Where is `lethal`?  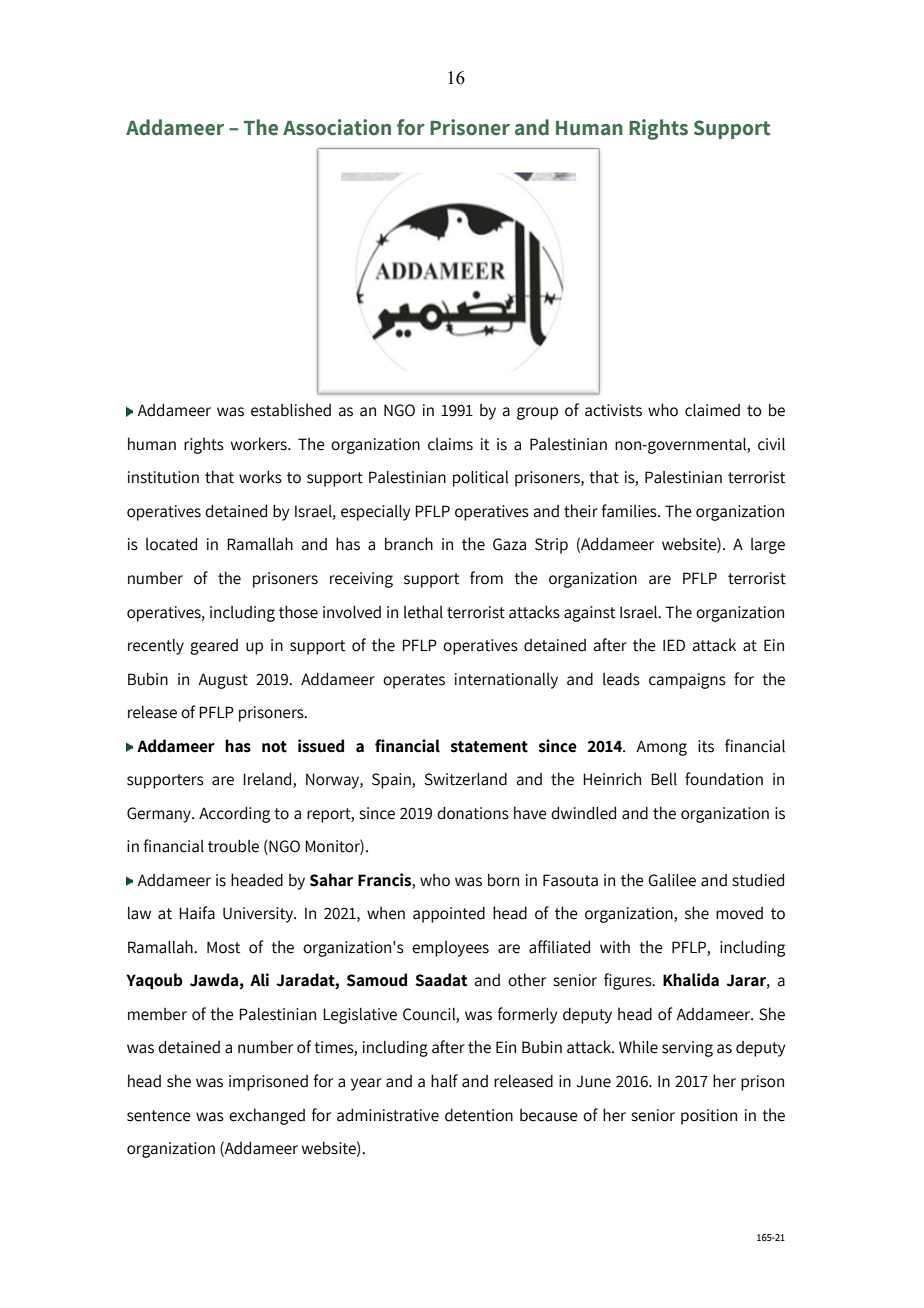
lethal is located at coordinates (423, 612).
